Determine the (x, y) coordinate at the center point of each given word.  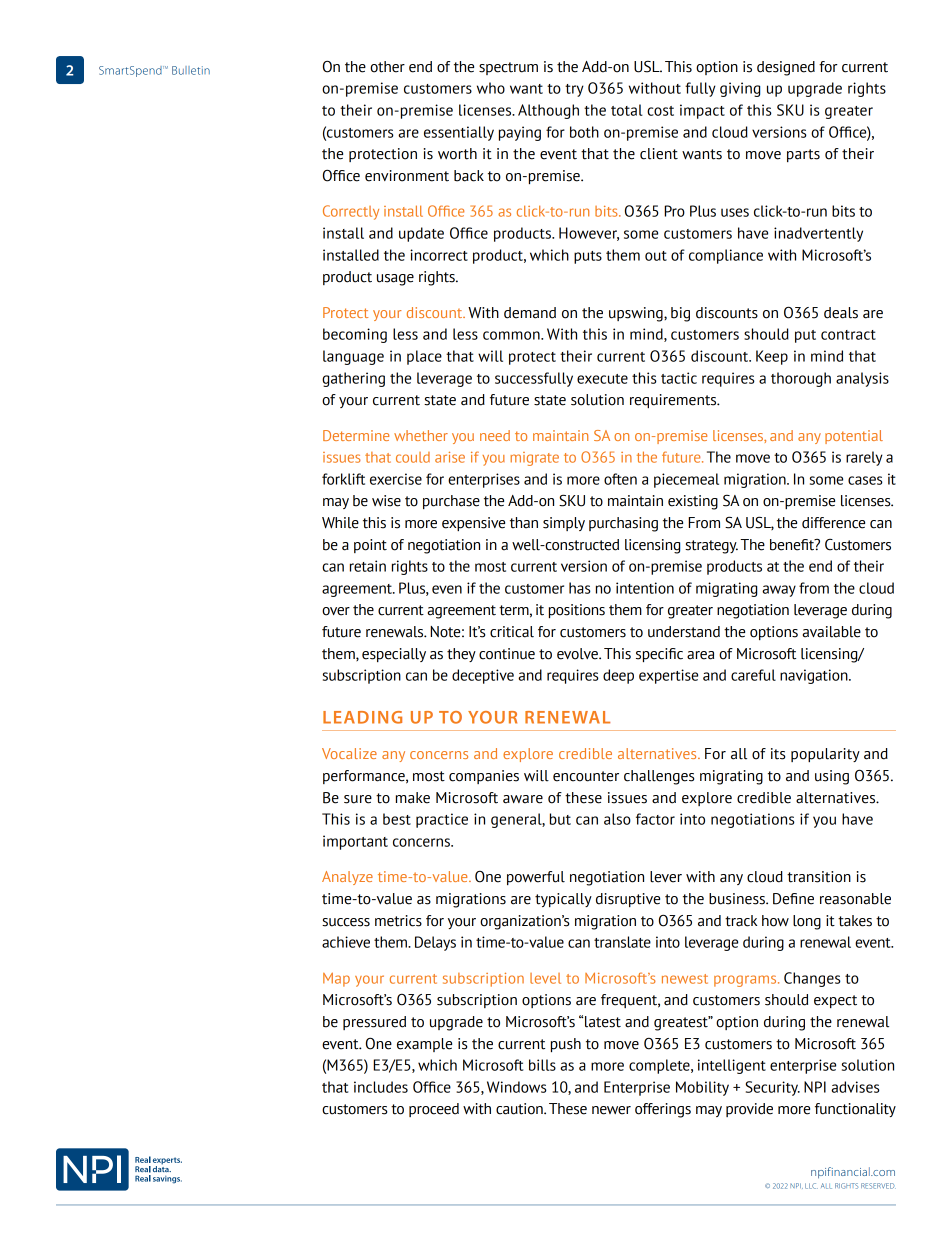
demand (530, 313)
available (832, 632)
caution (520, 1109)
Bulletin (191, 70)
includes (381, 1087)
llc (811, 1186)
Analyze (347, 878)
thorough (801, 379)
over (336, 611)
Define (793, 899)
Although (548, 111)
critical (512, 632)
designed (786, 68)
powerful (536, 878)
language (353, 357)
